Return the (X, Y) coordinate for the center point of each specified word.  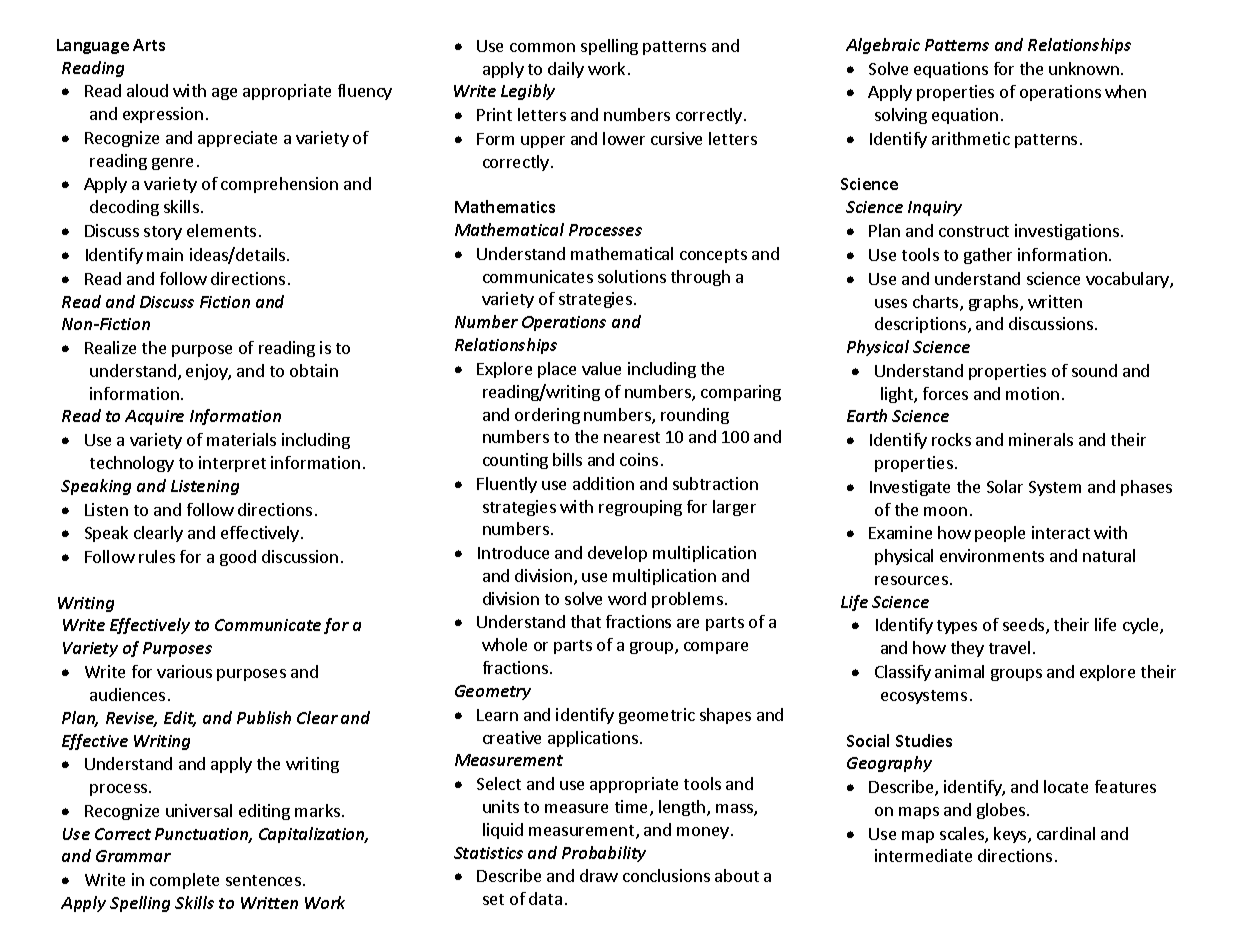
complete (184, 881)
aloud (147, 90)
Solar (1005, 486)
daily (566, 70)
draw (599, 875)
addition (603, 483)
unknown (1084, 68)
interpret (232, 464)
